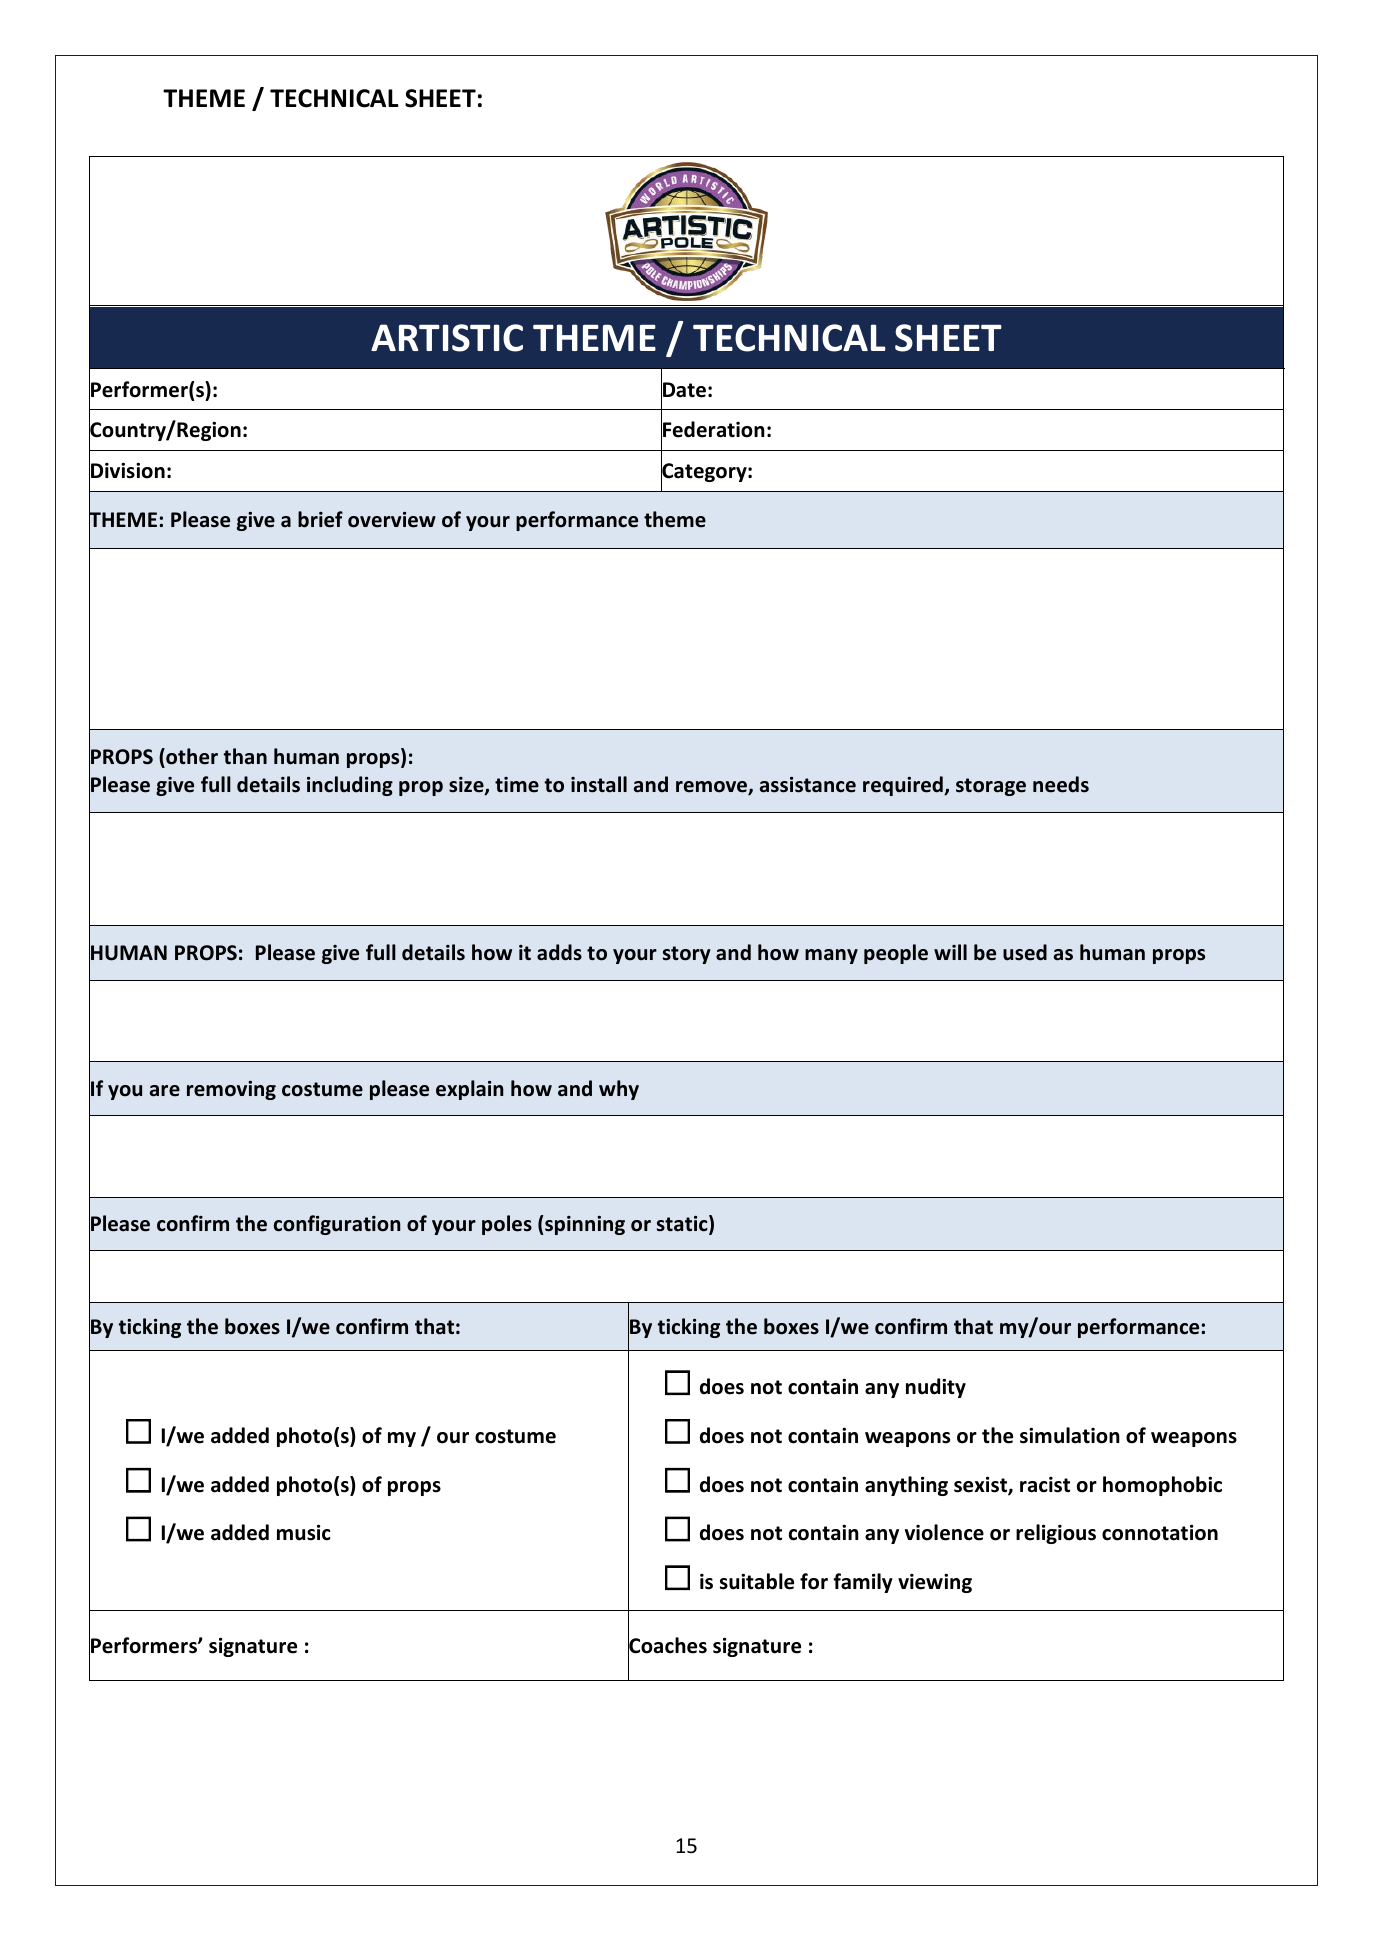  What do you see at coordinates (447, 338) in the screenshot?
I see `ARTISTIC` at bounding box center [447, 338].
